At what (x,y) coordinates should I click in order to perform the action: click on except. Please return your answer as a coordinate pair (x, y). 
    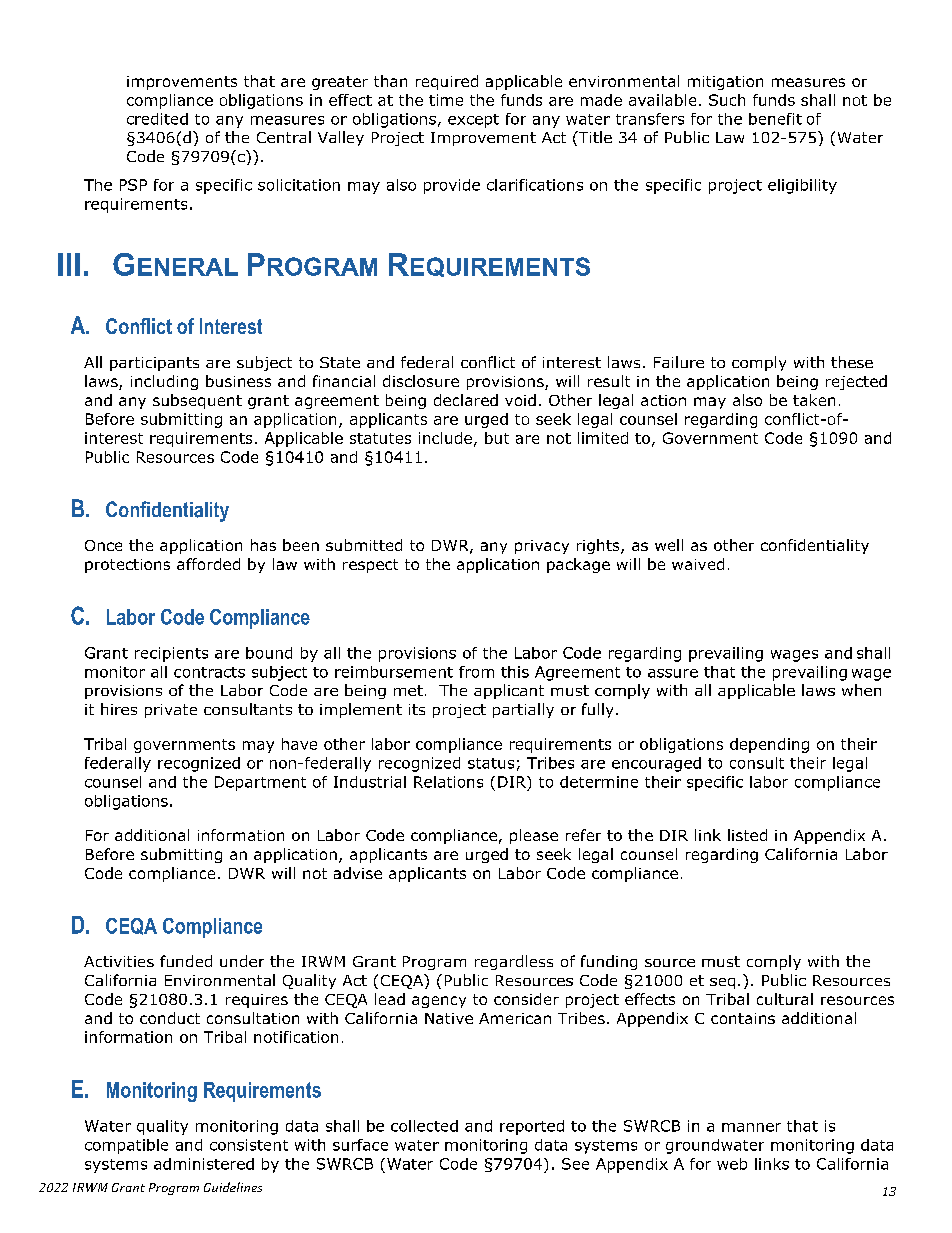
    Looking at the image, I should click on (473, 121).
